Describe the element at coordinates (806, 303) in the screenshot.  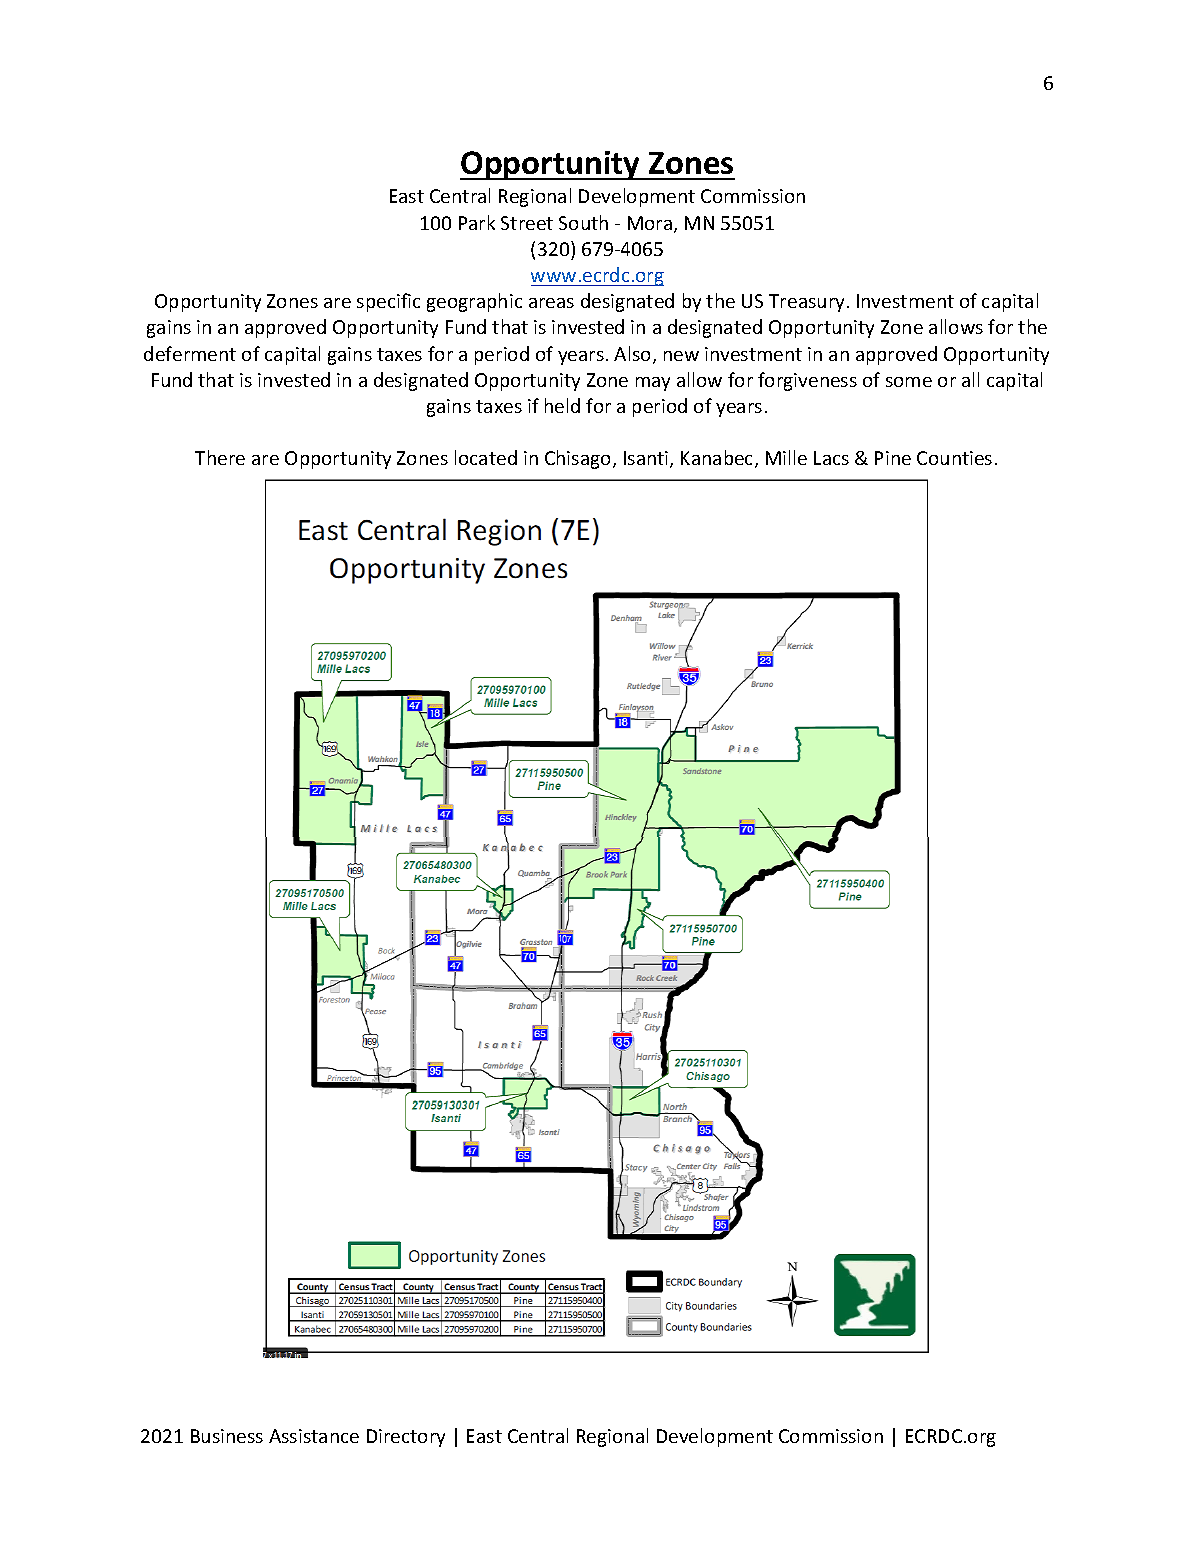
I see `Treasury` at that location.
